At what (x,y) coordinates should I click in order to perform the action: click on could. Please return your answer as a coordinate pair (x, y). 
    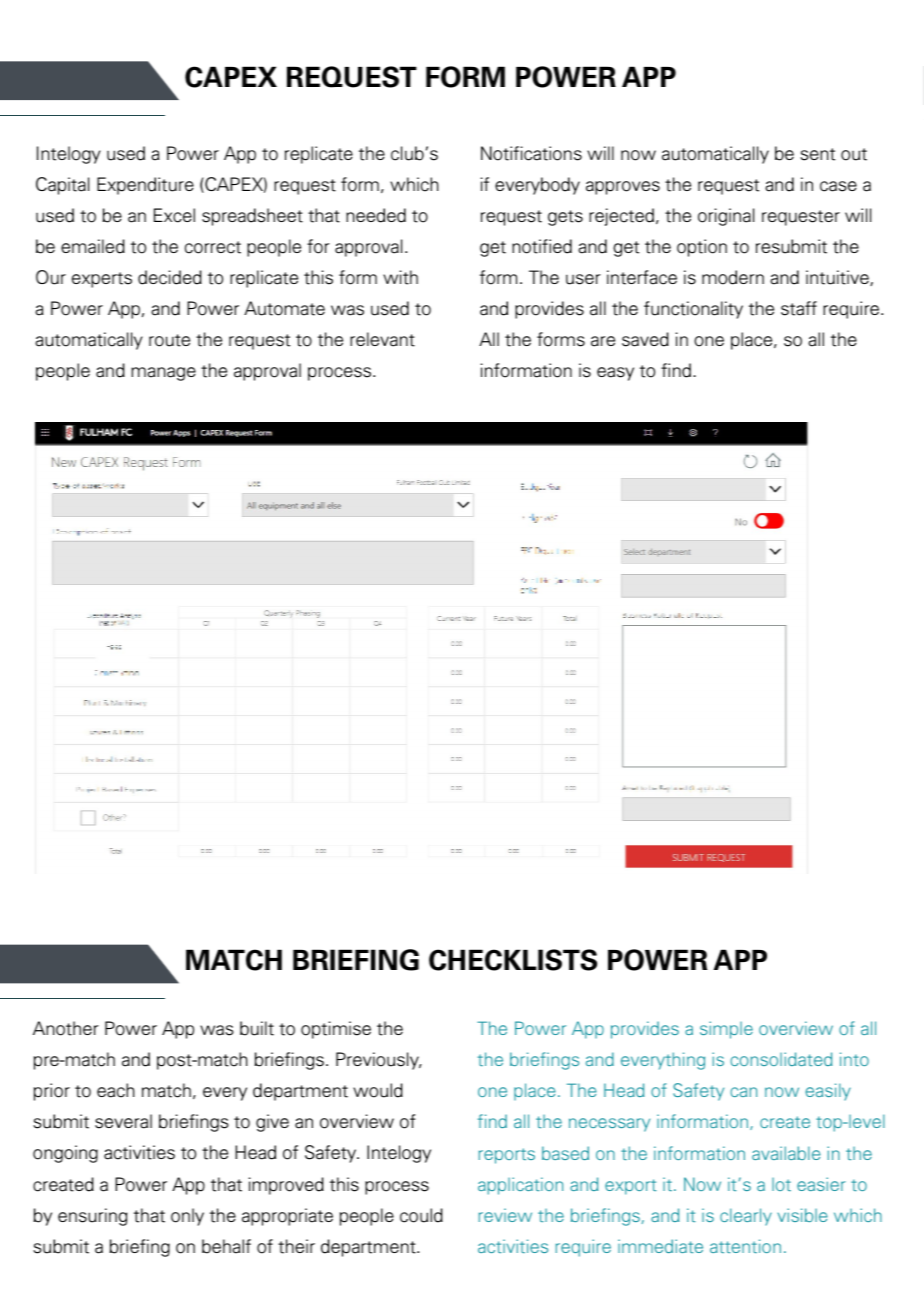
    Looking at the image, I should click on (421, 1215).
